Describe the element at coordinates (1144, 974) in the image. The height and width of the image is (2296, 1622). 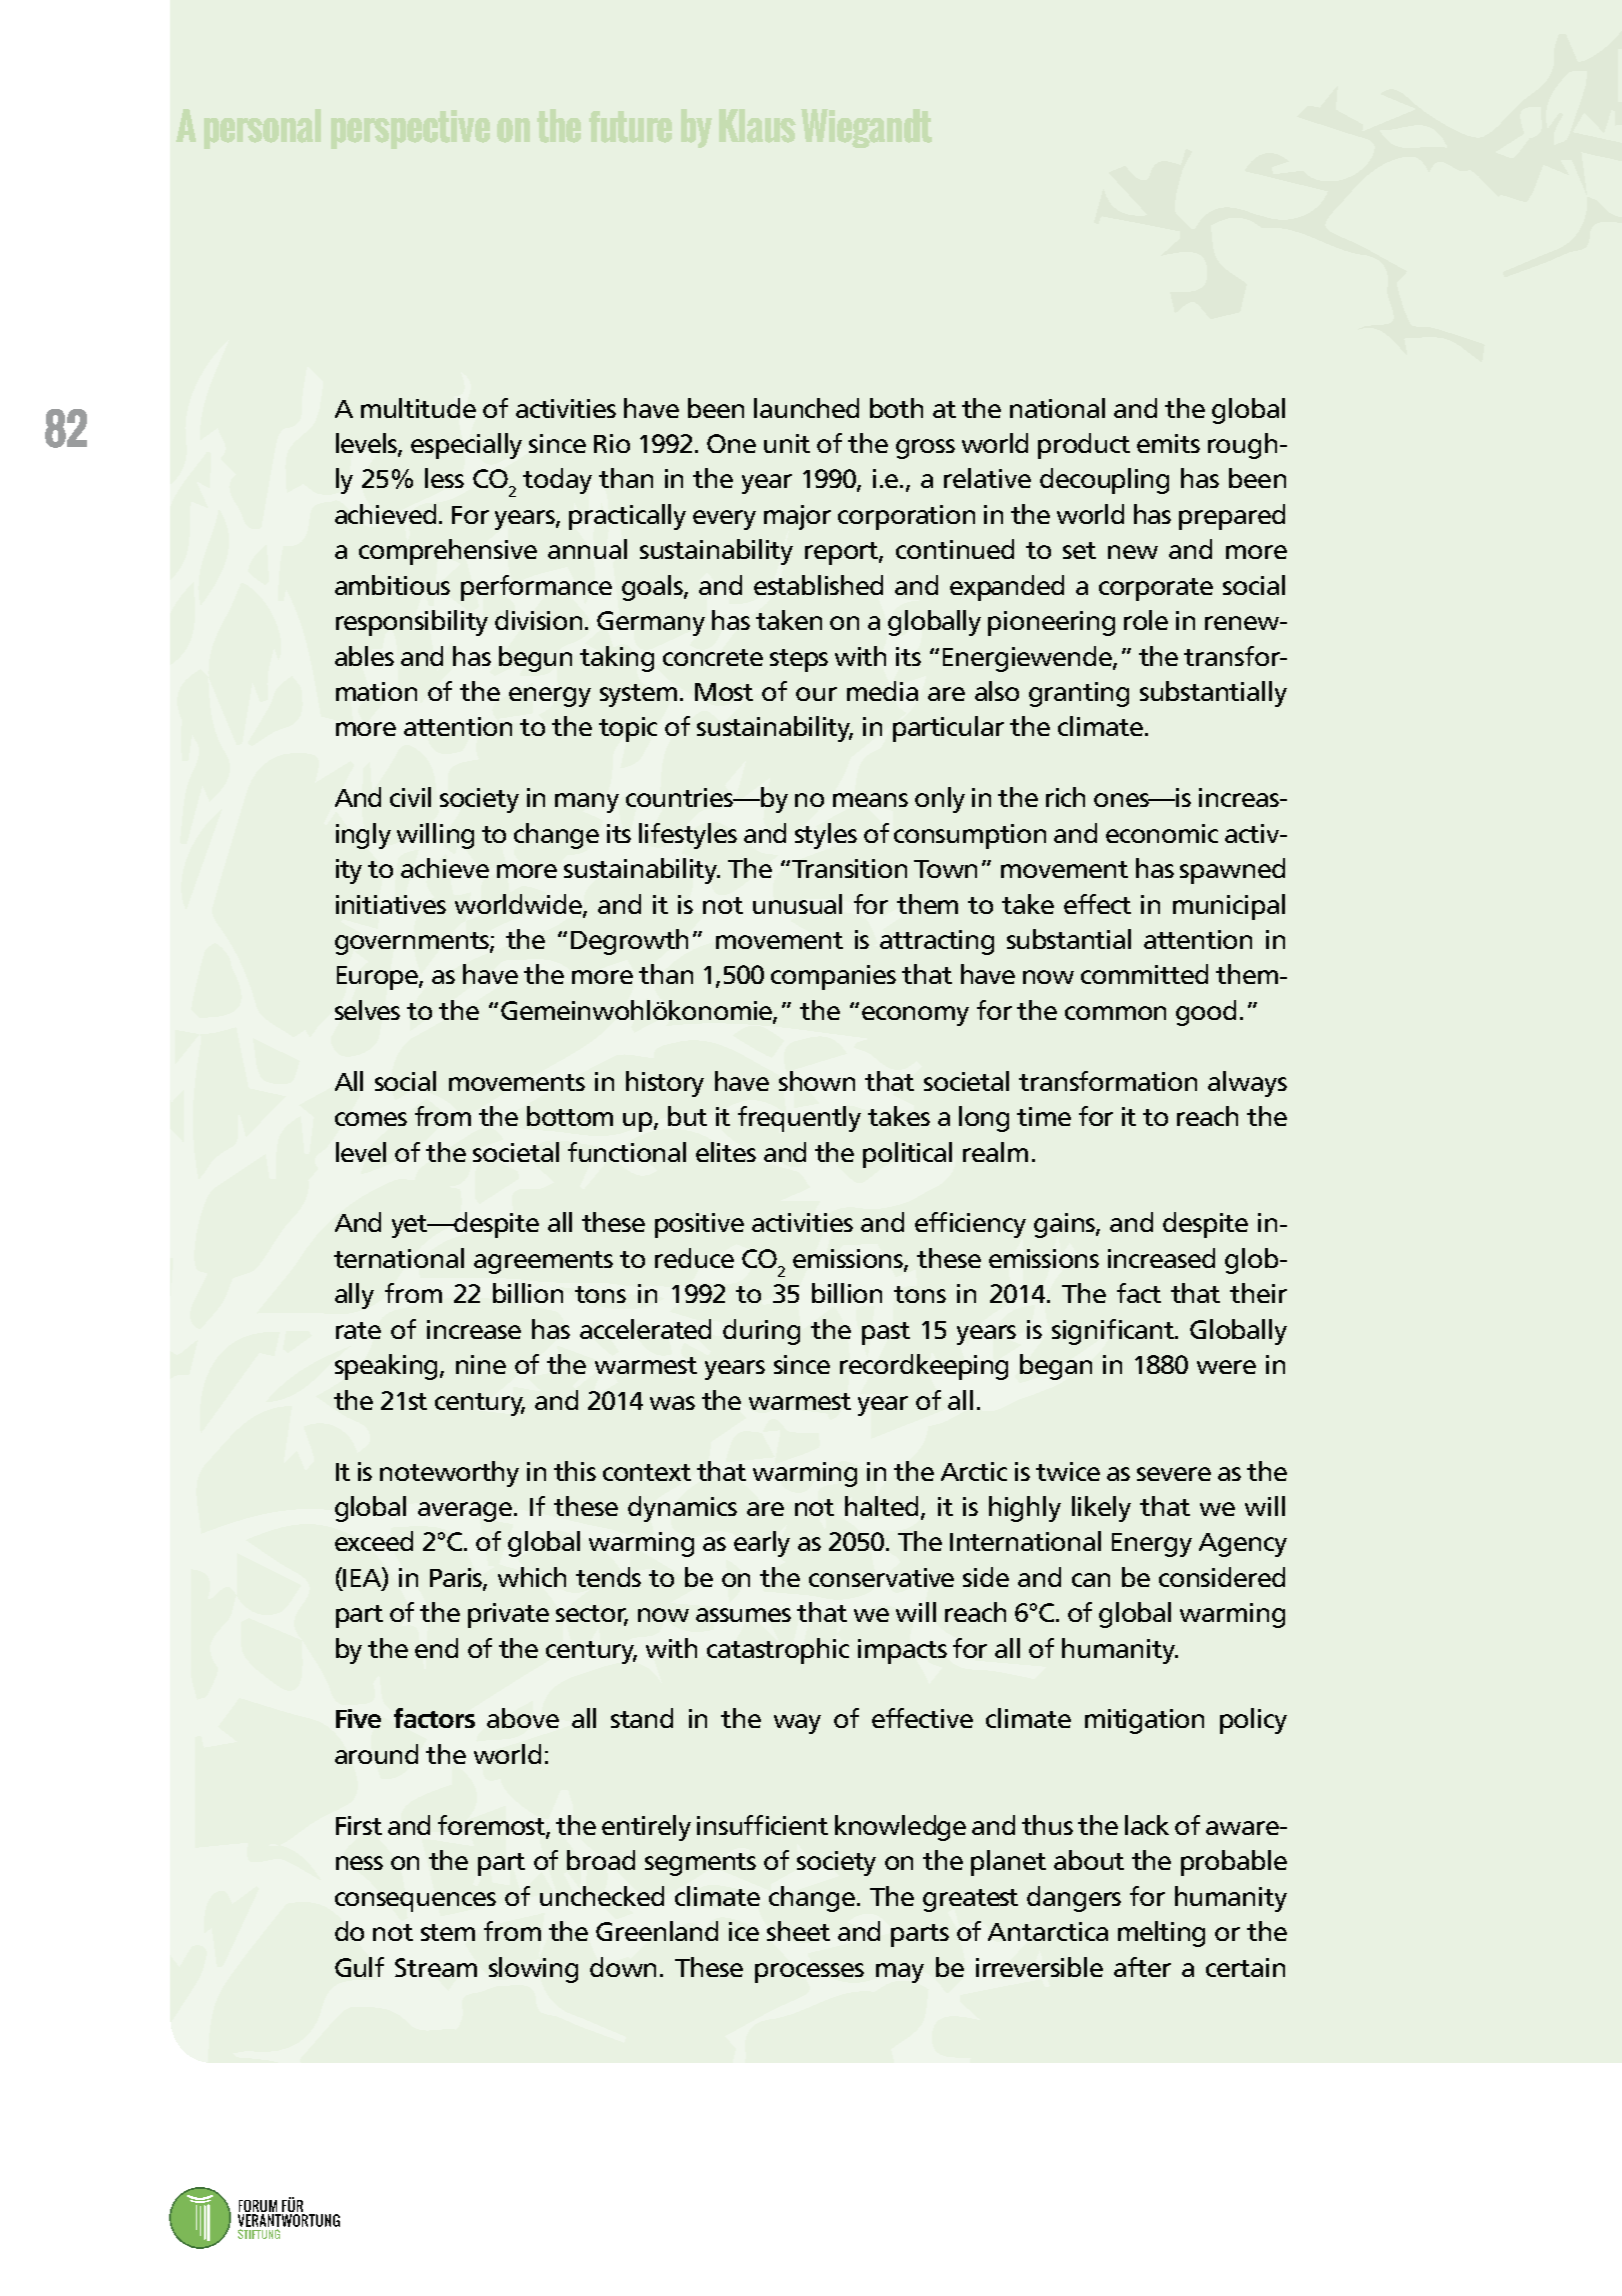
I see `committed` at that location.
